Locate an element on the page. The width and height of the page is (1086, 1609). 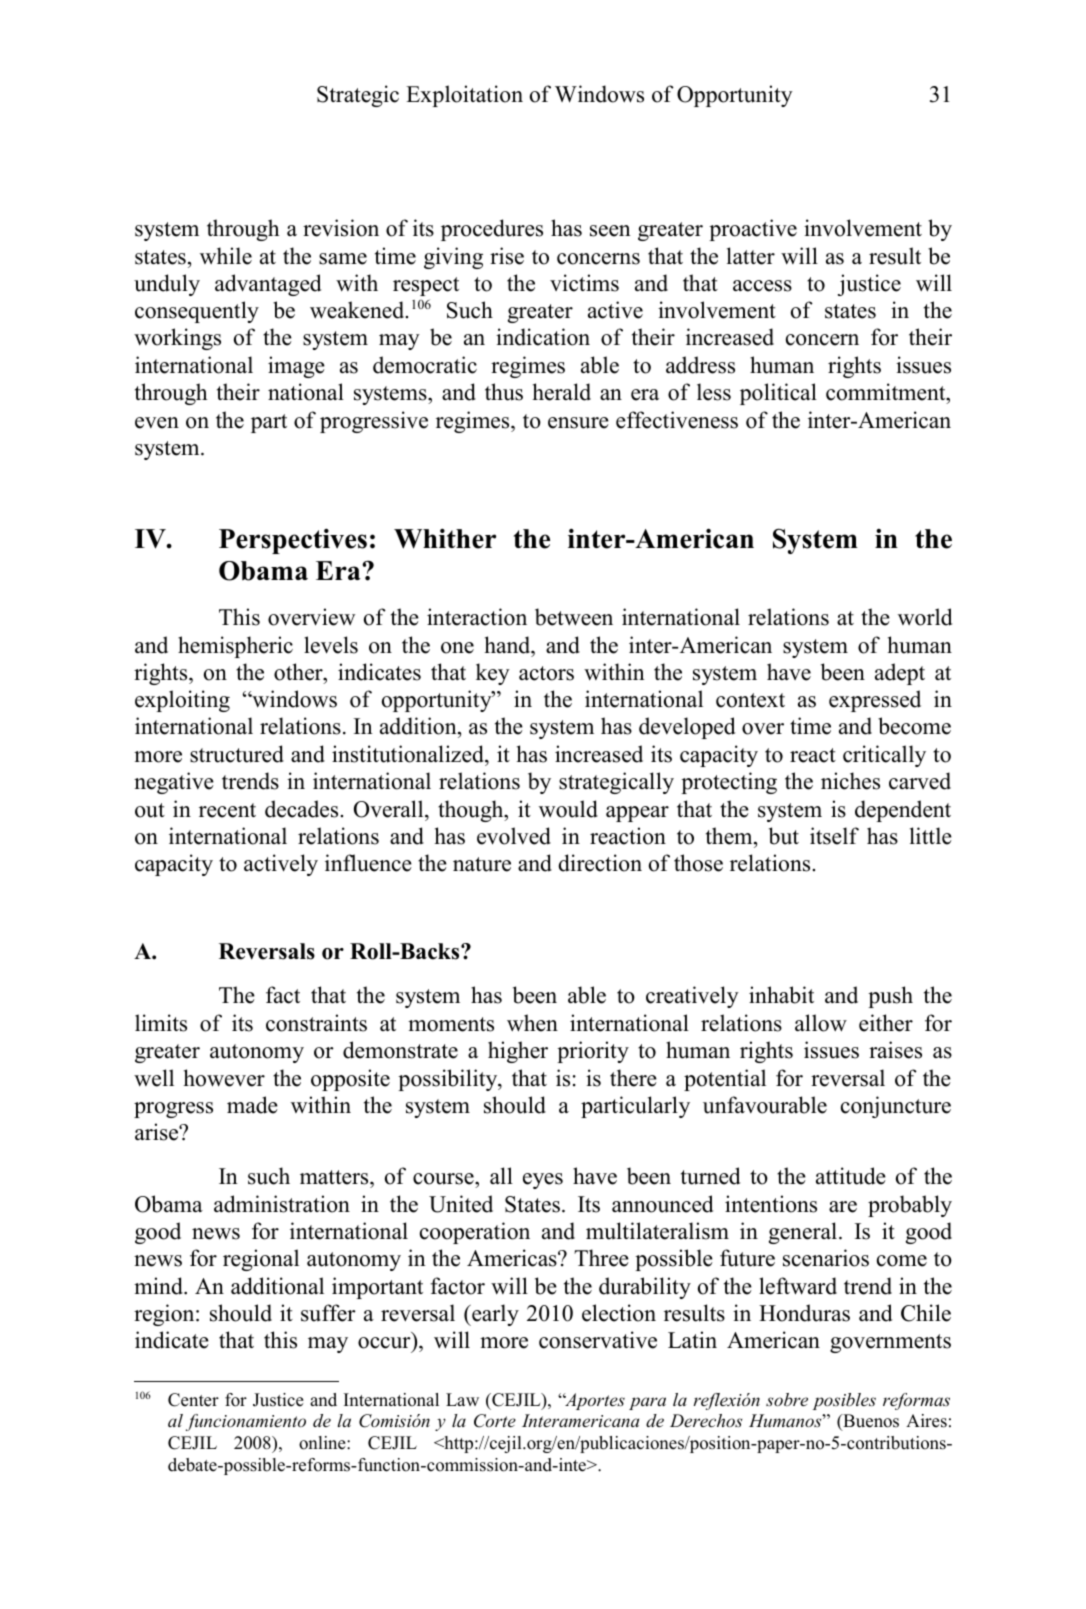
higher is located at coordinates (518, 1052).
